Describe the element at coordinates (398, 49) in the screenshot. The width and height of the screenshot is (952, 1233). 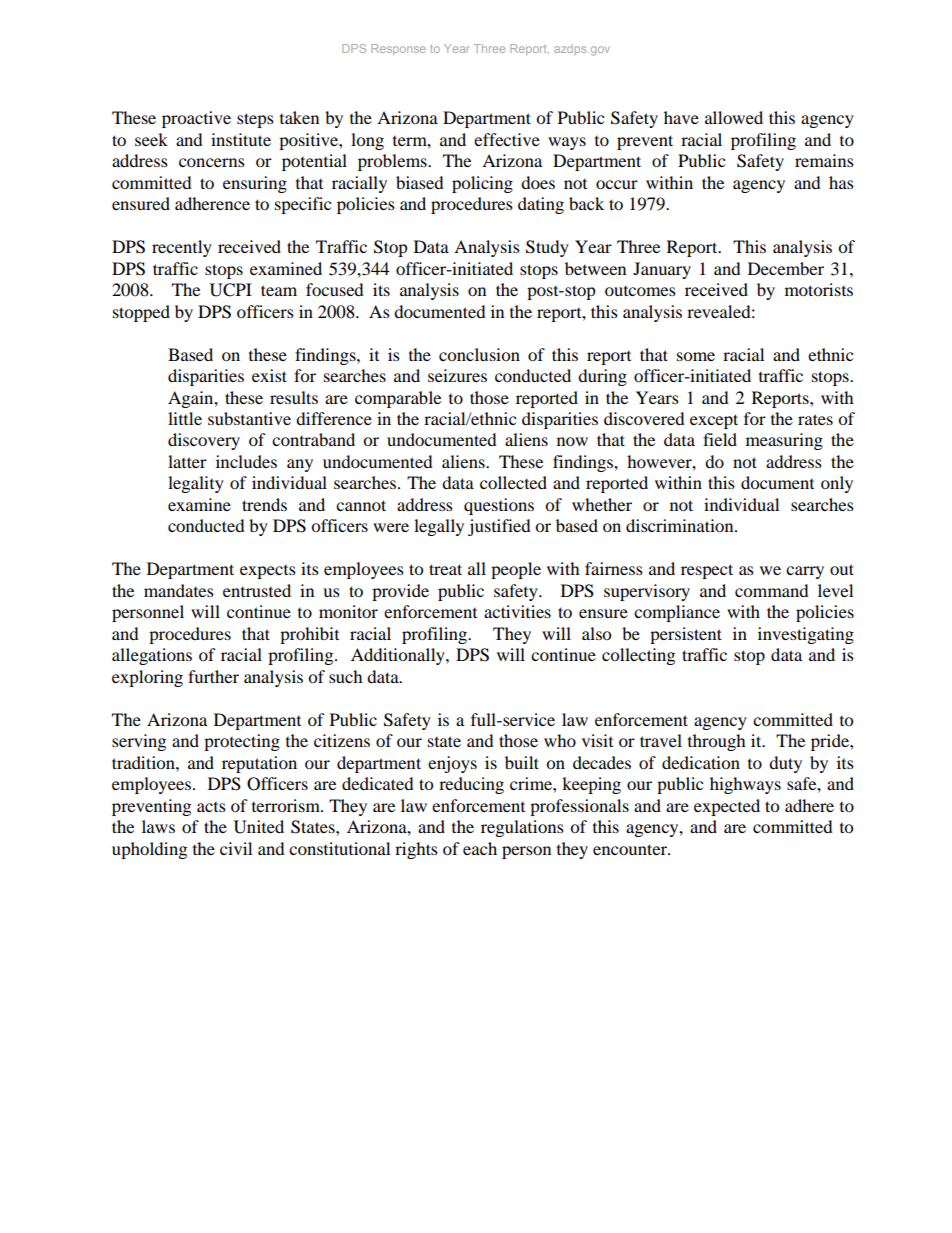
I see `Response` at that location.
